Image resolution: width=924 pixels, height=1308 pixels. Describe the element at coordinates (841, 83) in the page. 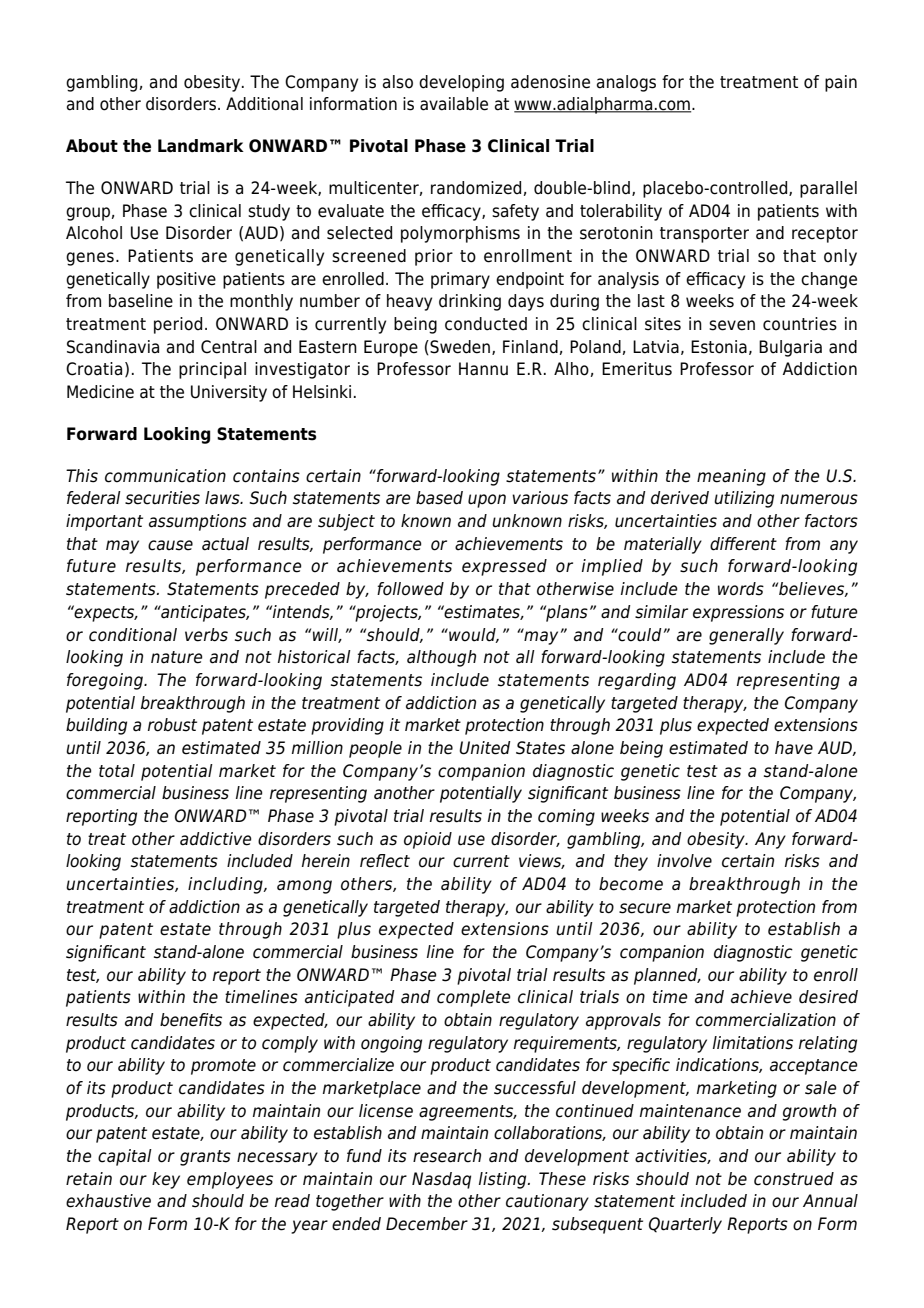

I see `pain` at that location.
